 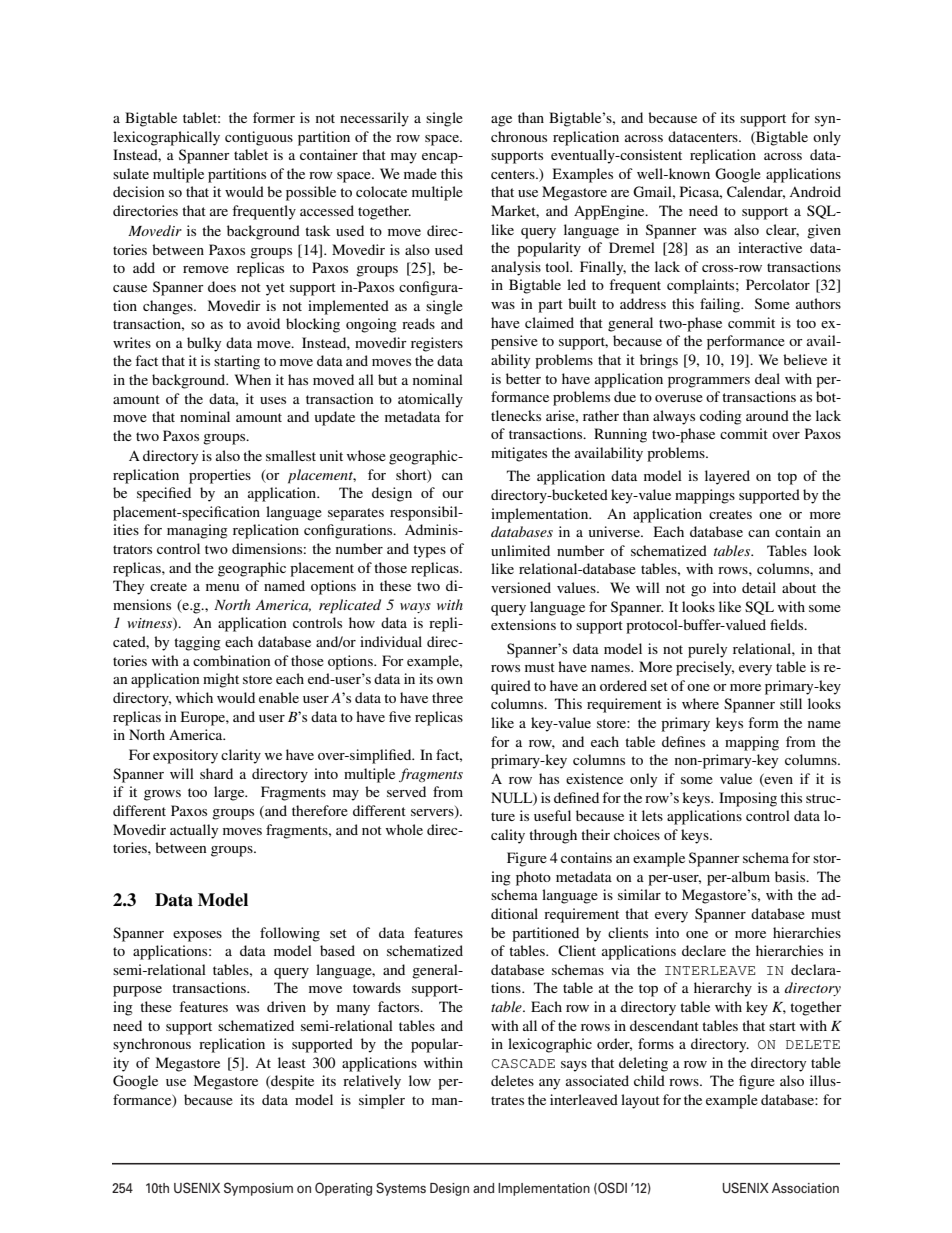 I want to click on Android, so click(x=815, y=191).
